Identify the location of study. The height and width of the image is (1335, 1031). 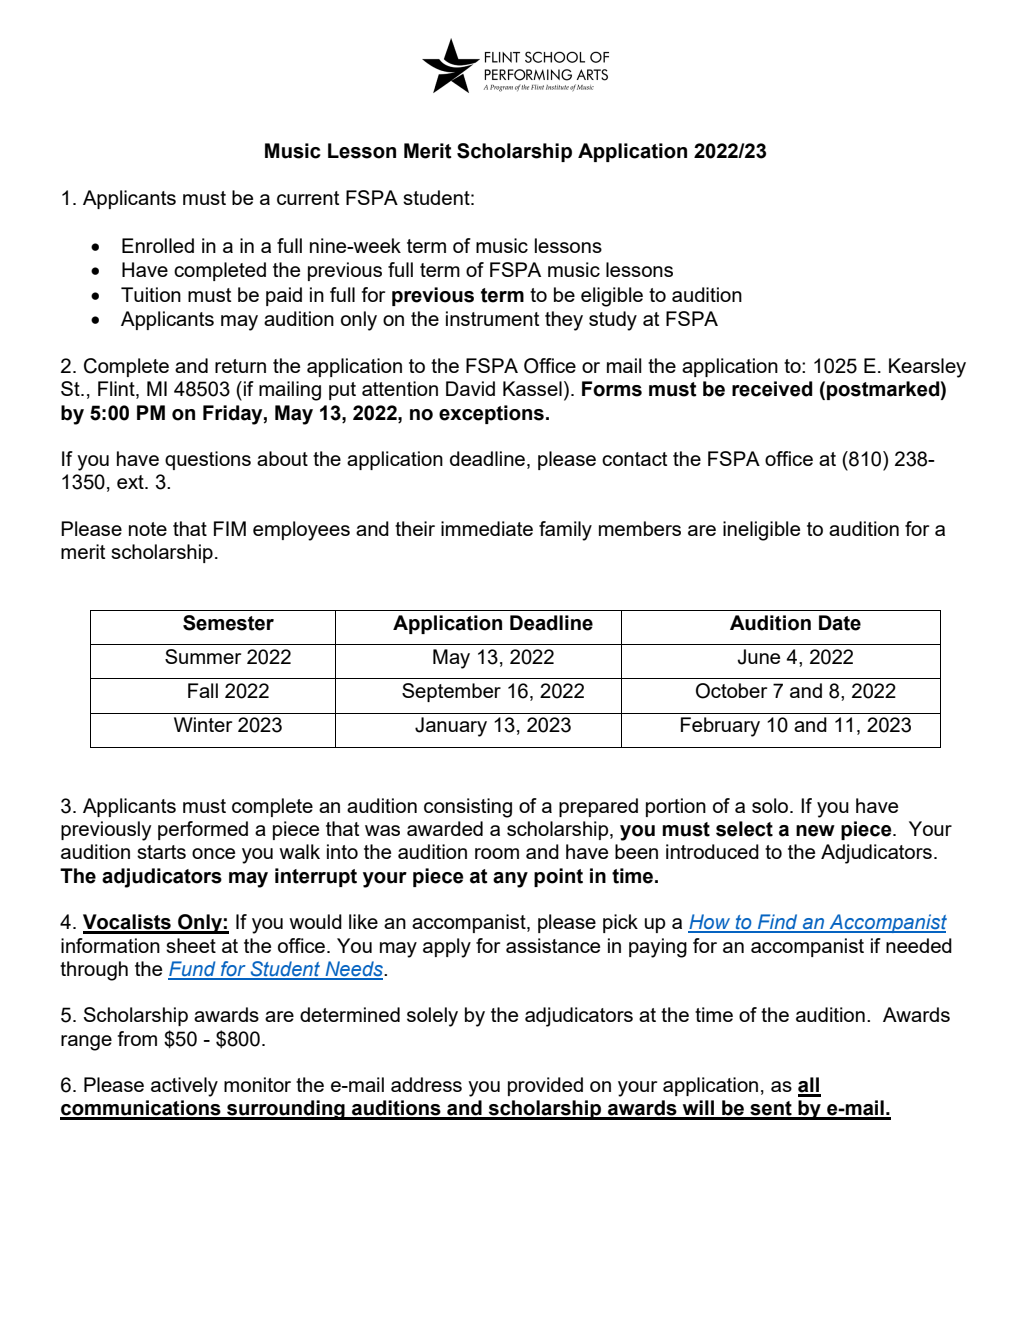
(613, 321).
